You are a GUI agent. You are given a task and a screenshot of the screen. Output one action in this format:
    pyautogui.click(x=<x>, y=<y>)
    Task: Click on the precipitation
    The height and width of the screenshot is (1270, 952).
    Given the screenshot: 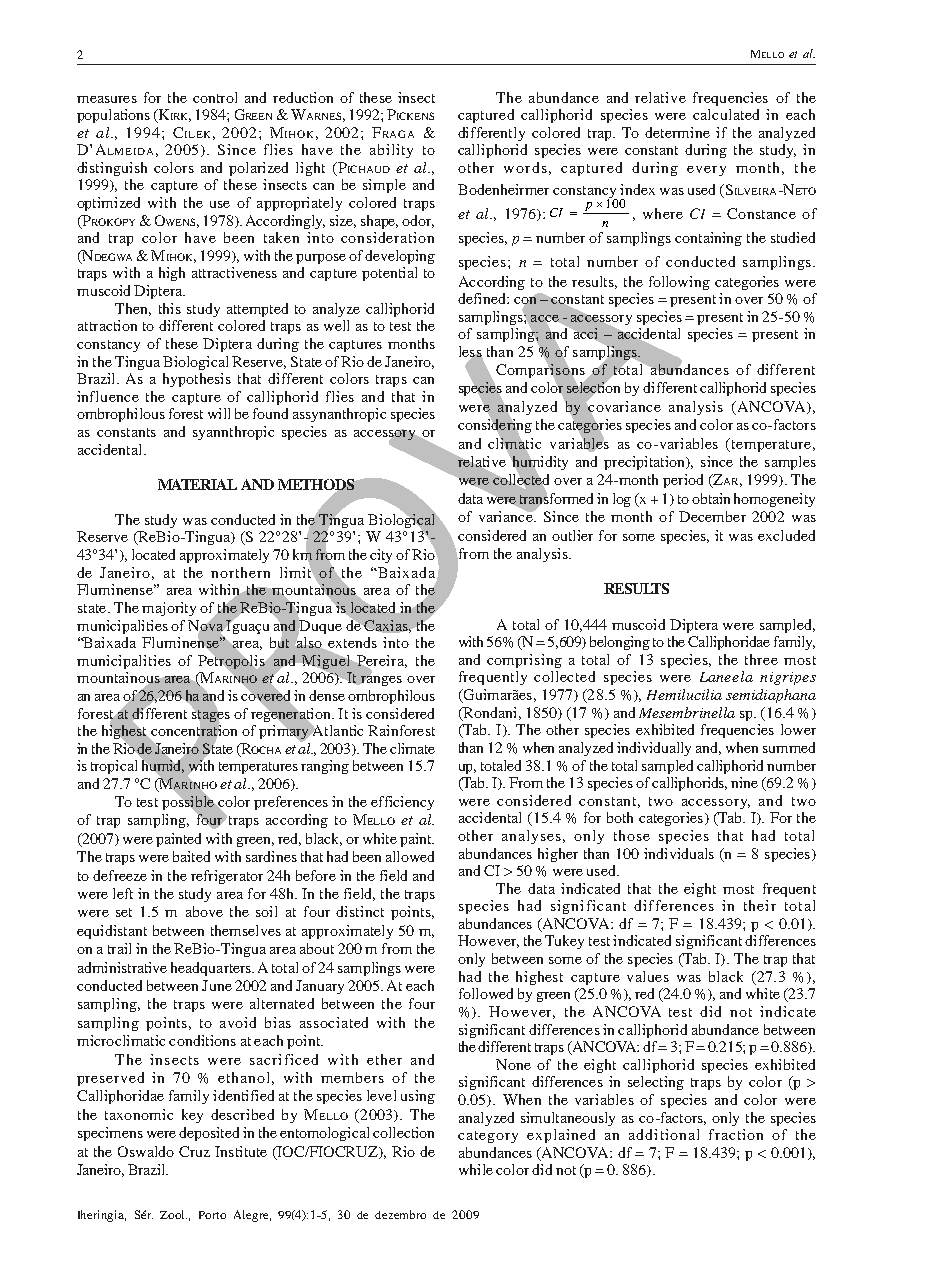 What is the action you would take?
    pyautogui.click(x=646, y=463)
